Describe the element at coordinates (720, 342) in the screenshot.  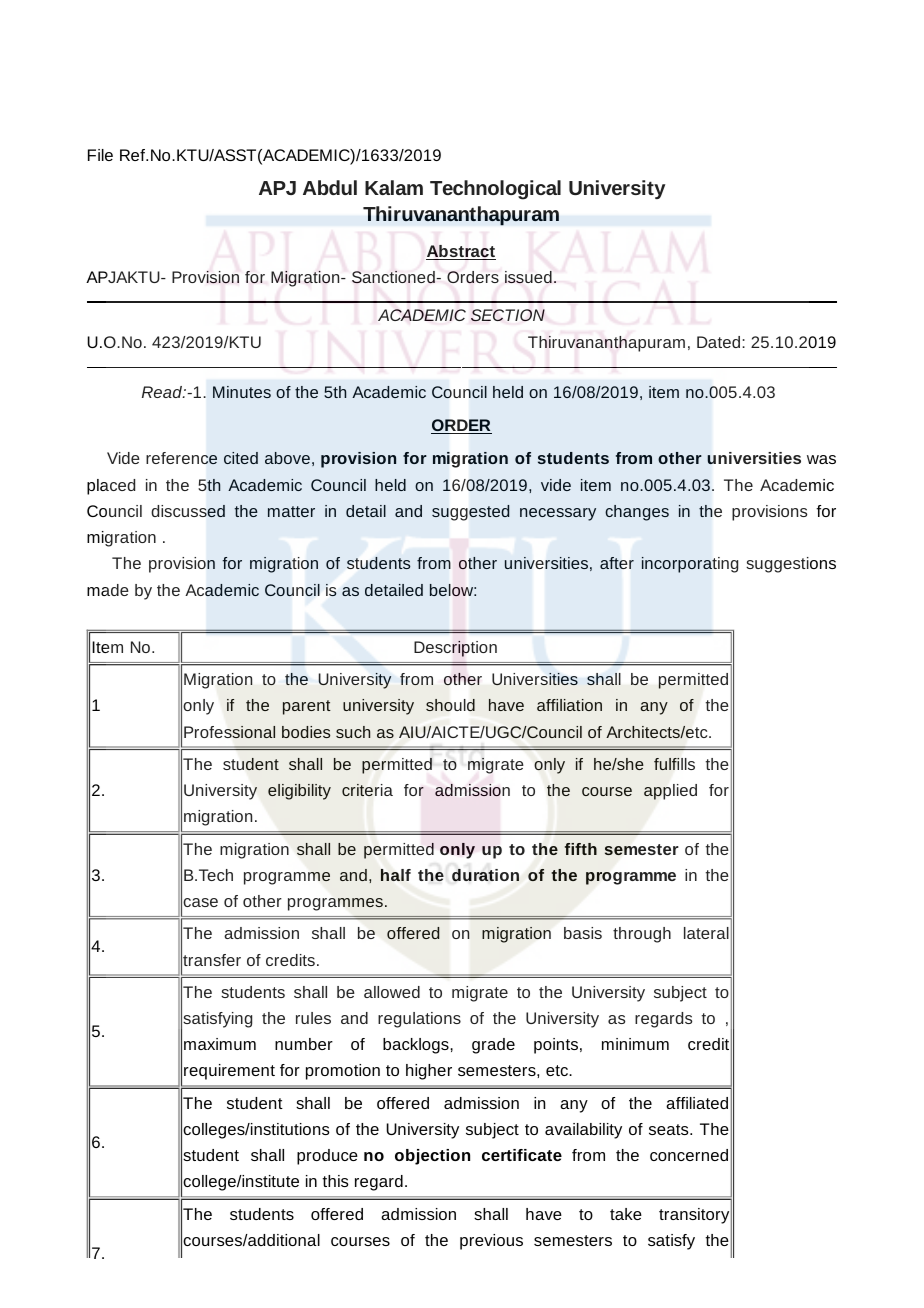
I see `Dated` at that location.
